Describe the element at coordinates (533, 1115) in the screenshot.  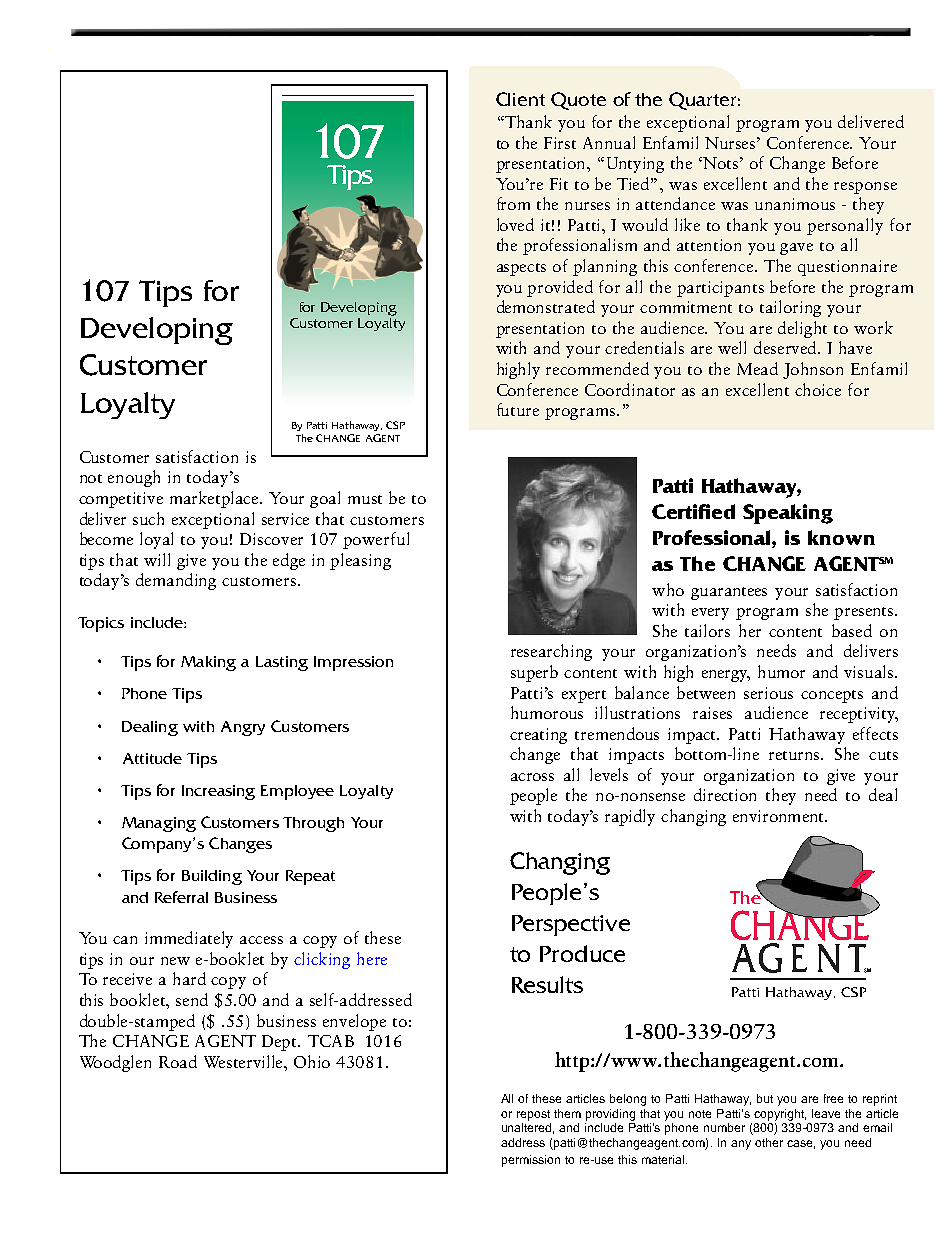
I see `repost` at that location.
